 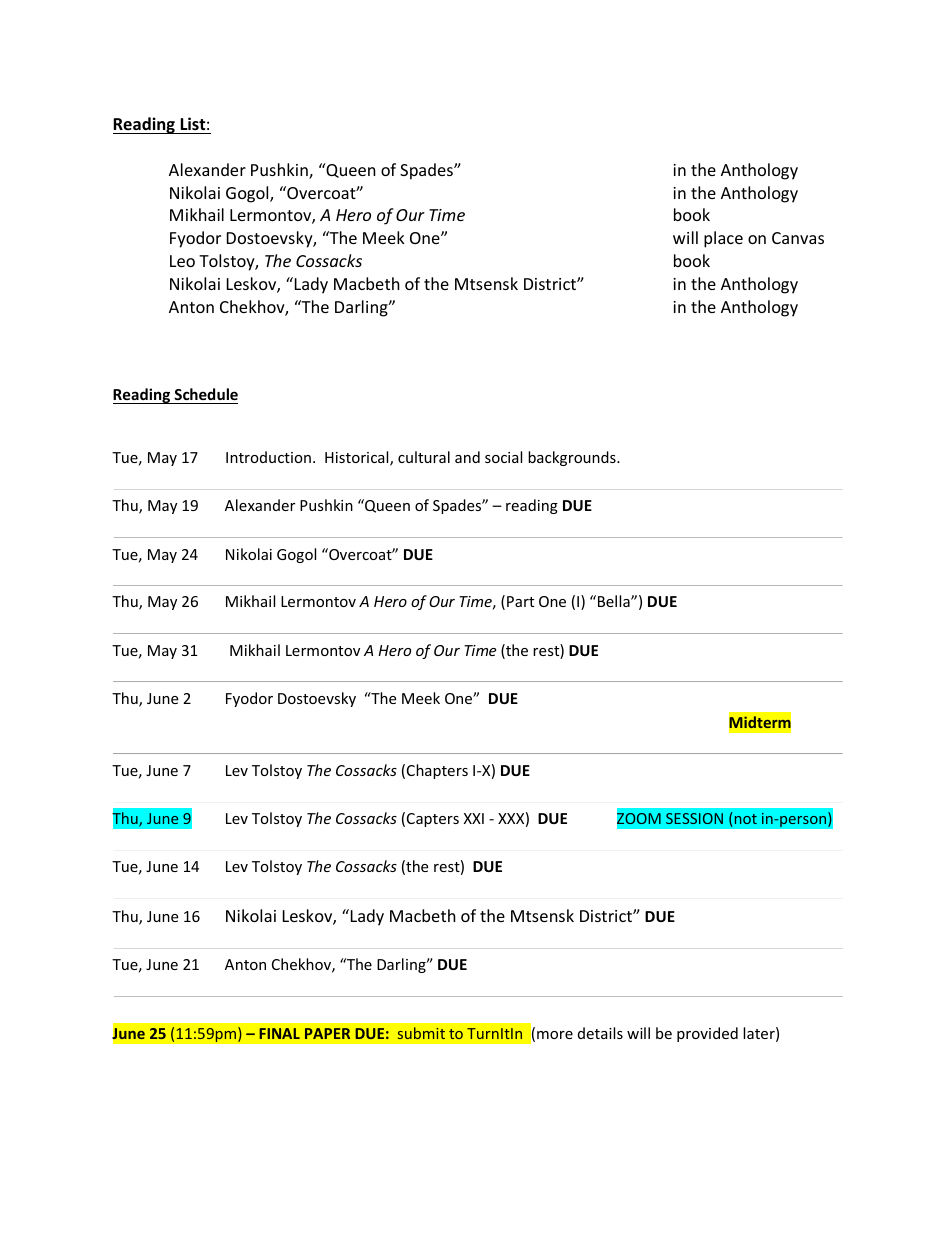 What do you see at coordinates (279, 1033) in the image?
I see `FINAL` at bounding box center [279, 1033].
